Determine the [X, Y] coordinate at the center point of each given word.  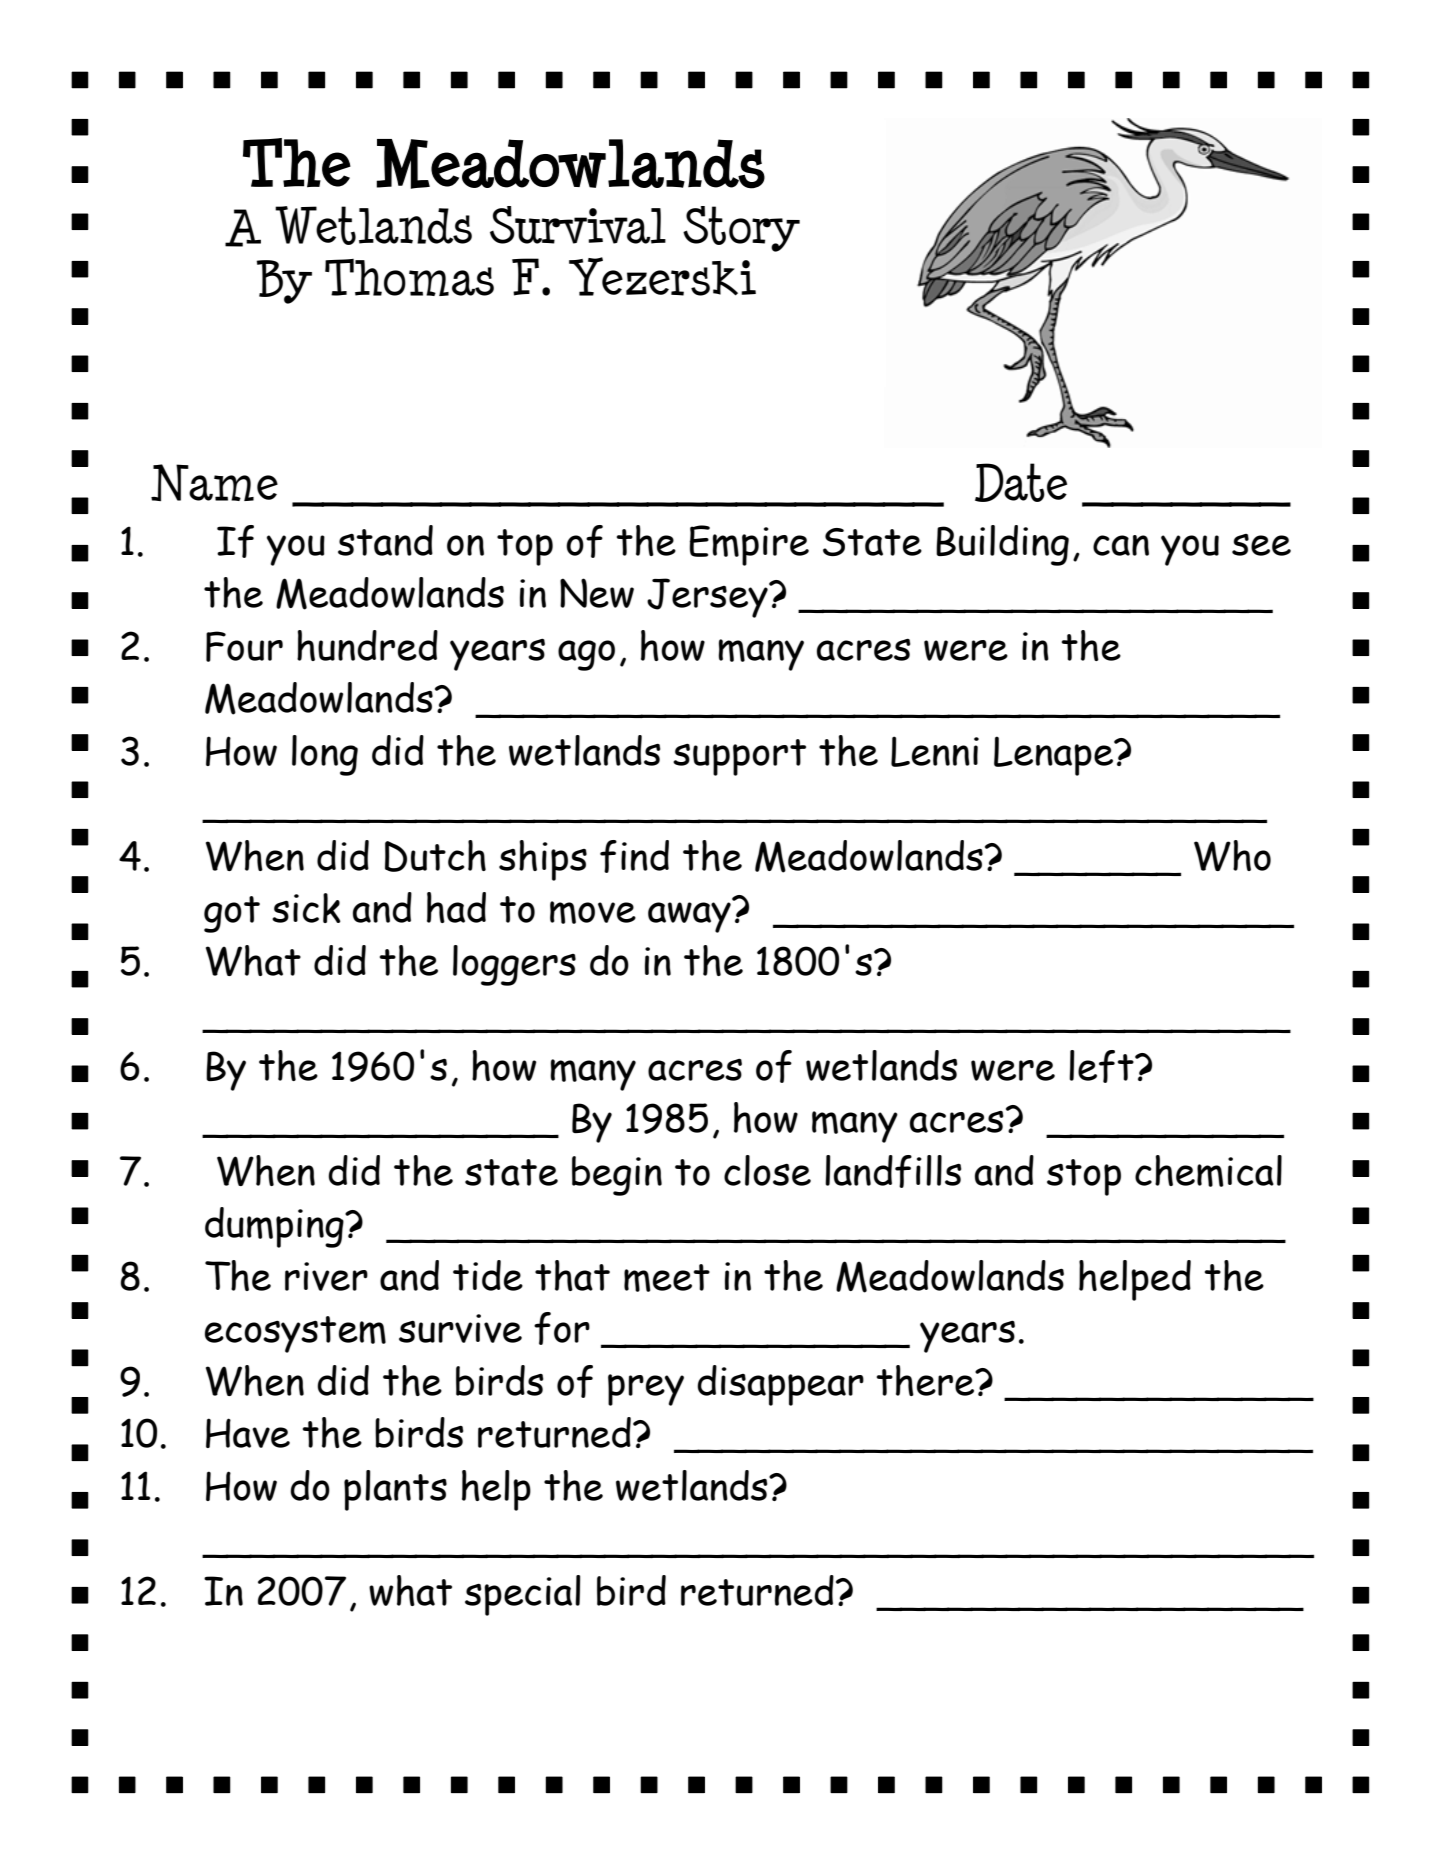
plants [395, 1490]
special [523, 1595]
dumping [275, 1227]
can [1121, 545]
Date [1021, 482]
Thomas [409, 277]
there [926, 1380]
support [739, 757]
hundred [367, 645]
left [1102, 1066]
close [767, 1170]
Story [741, 229]
